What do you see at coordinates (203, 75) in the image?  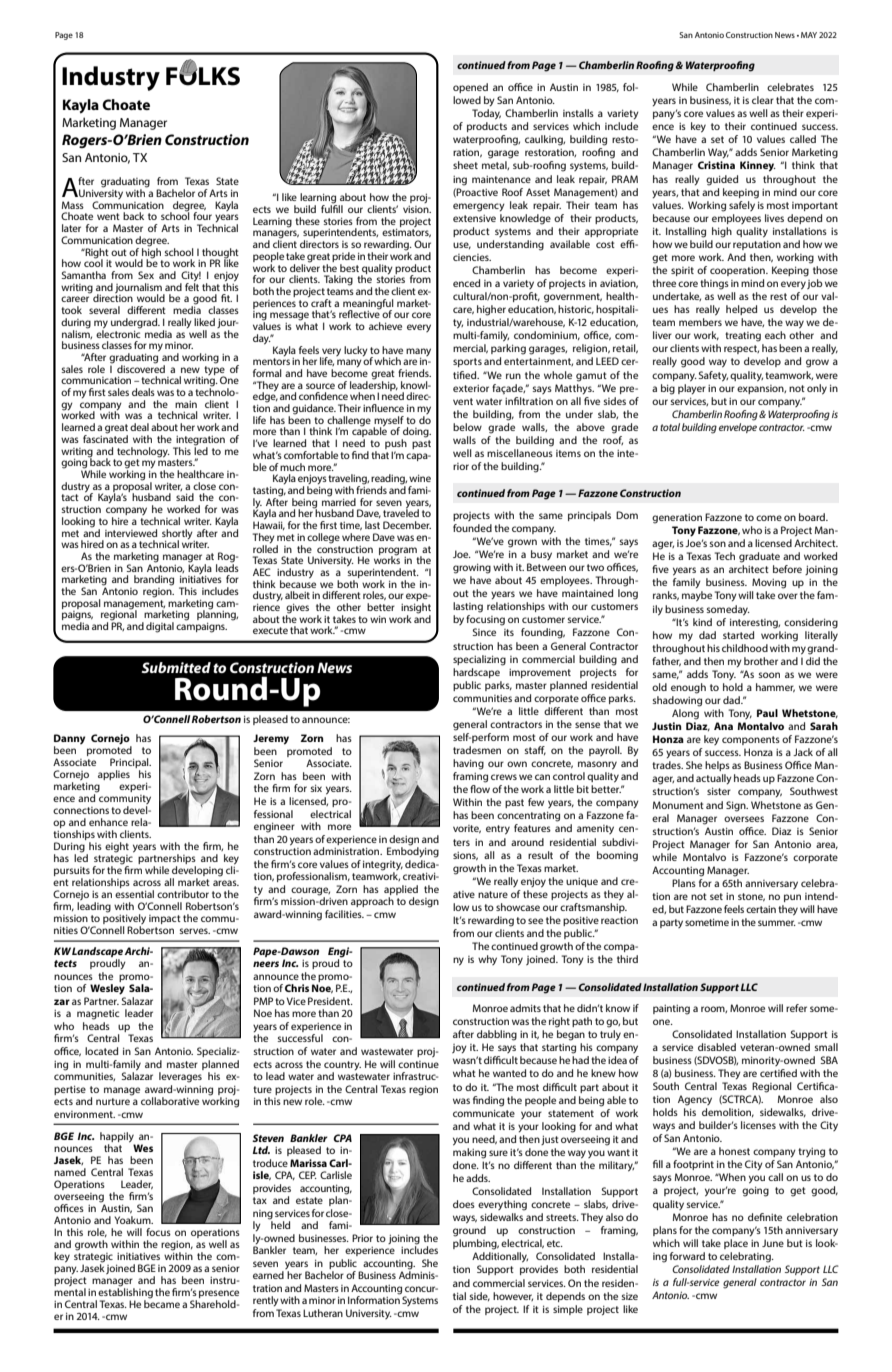 I see `FOLKS` at bounding box center [203, 75].
